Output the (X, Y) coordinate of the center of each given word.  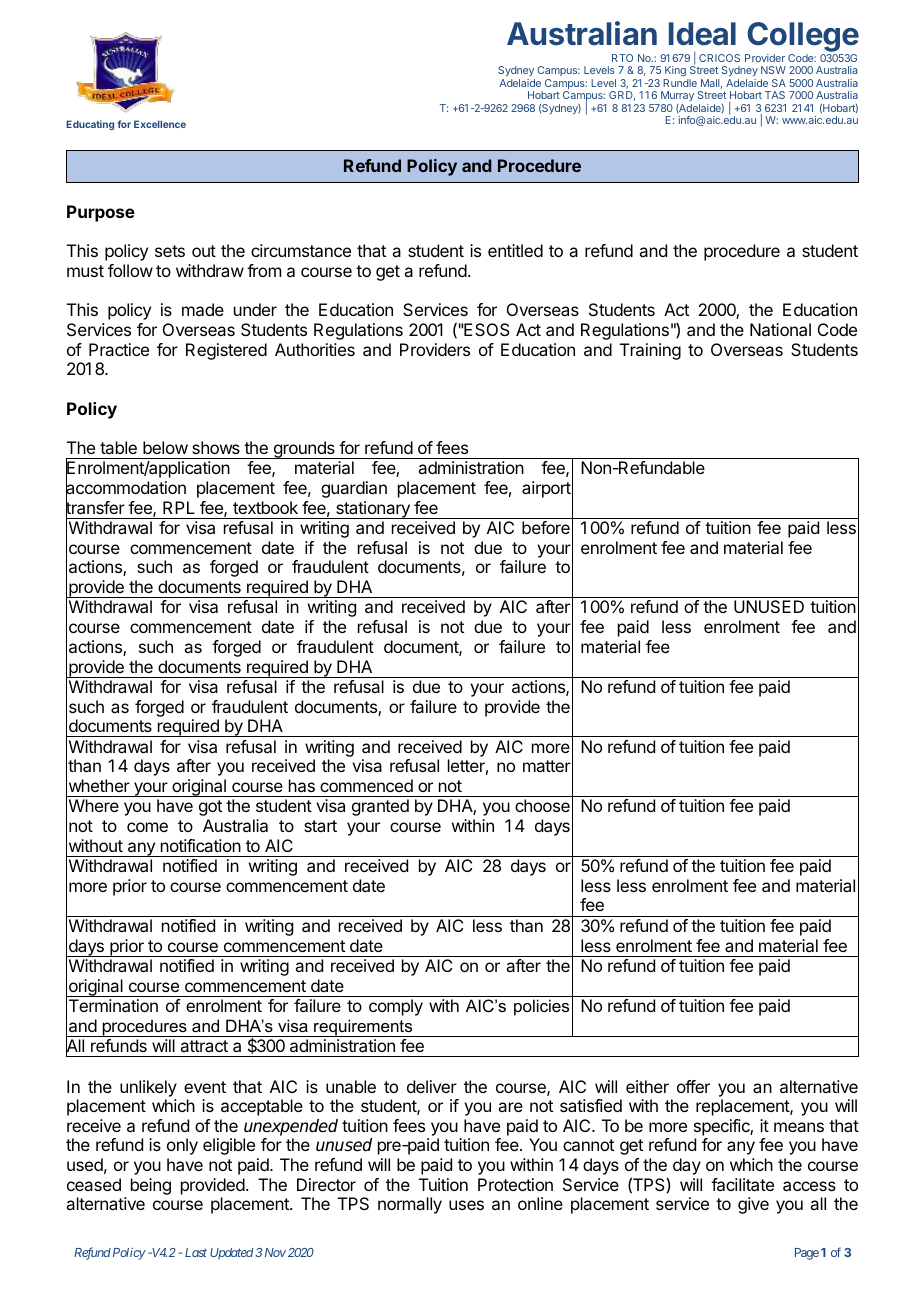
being (151, 1186)
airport (546, 489)
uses (466, 1205)
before (546, 527)
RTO (622, 58)
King (675, 71)
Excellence (160, 124)
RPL (179, 507)
